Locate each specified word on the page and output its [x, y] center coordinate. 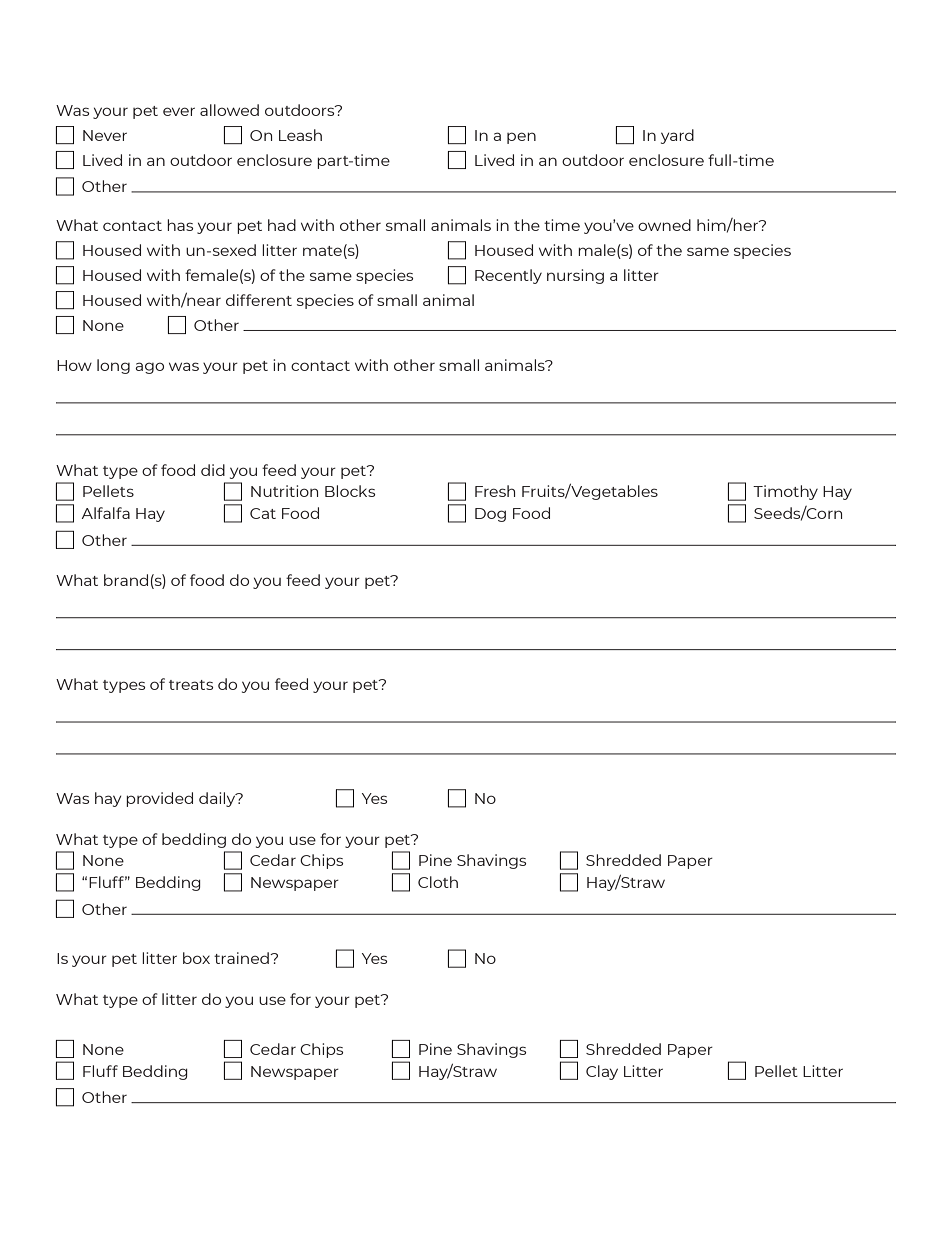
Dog [490, 515]
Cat [263, 513]
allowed [229, 110]
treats [191, 685]
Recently [508, 276]
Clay [602, 1072]
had [282, 225]
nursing [575, 276]
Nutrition [284, 491]
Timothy [785, 492]
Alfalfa [106, 513]
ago [149, 368]
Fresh [495, 491]
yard [677, 136]
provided [159, 799]
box [196, 958]
